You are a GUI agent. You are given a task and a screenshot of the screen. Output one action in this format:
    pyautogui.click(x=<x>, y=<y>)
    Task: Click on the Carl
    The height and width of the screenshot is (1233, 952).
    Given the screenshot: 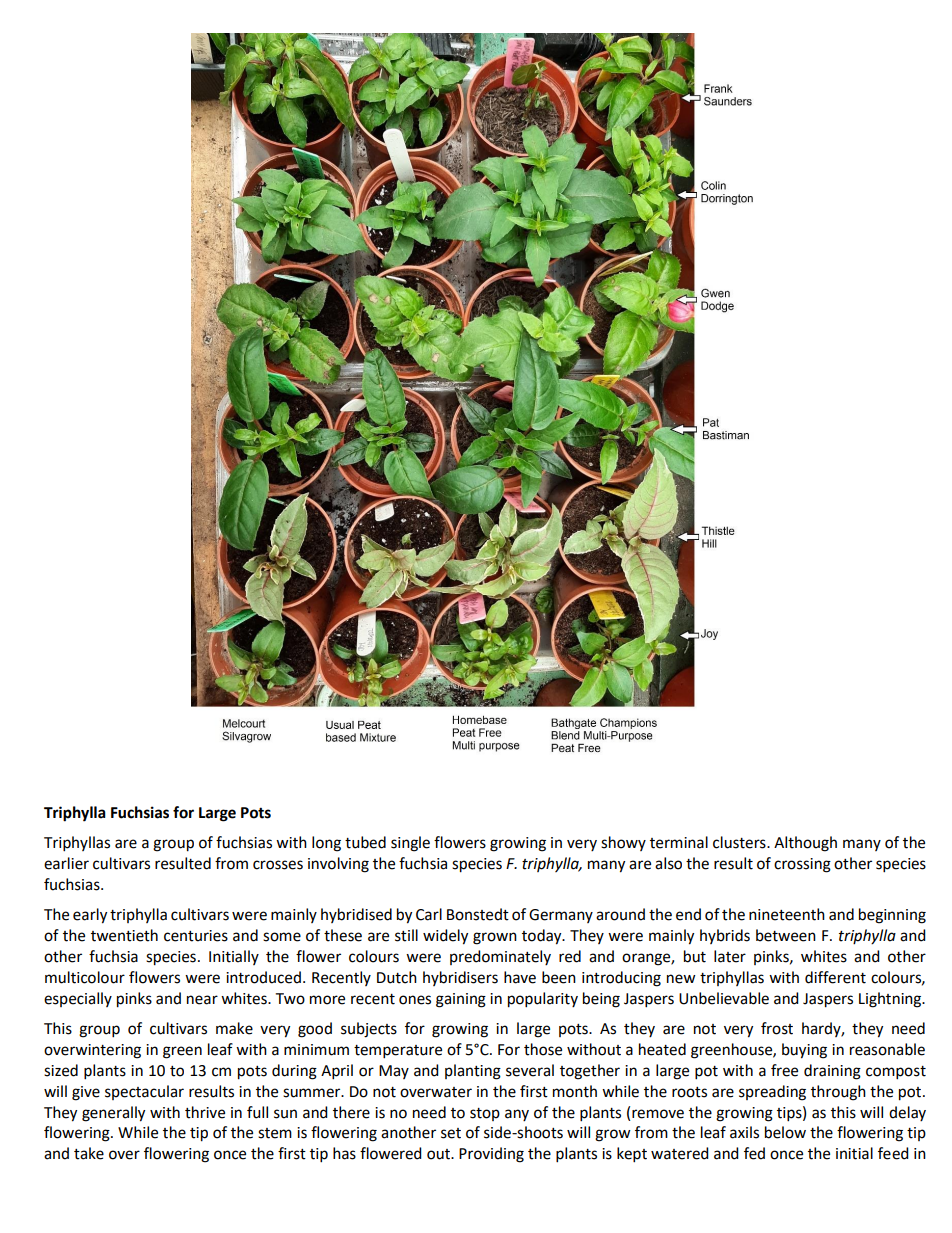 What is the action you would take?
    pyautogui.click(x=429, y=914)
